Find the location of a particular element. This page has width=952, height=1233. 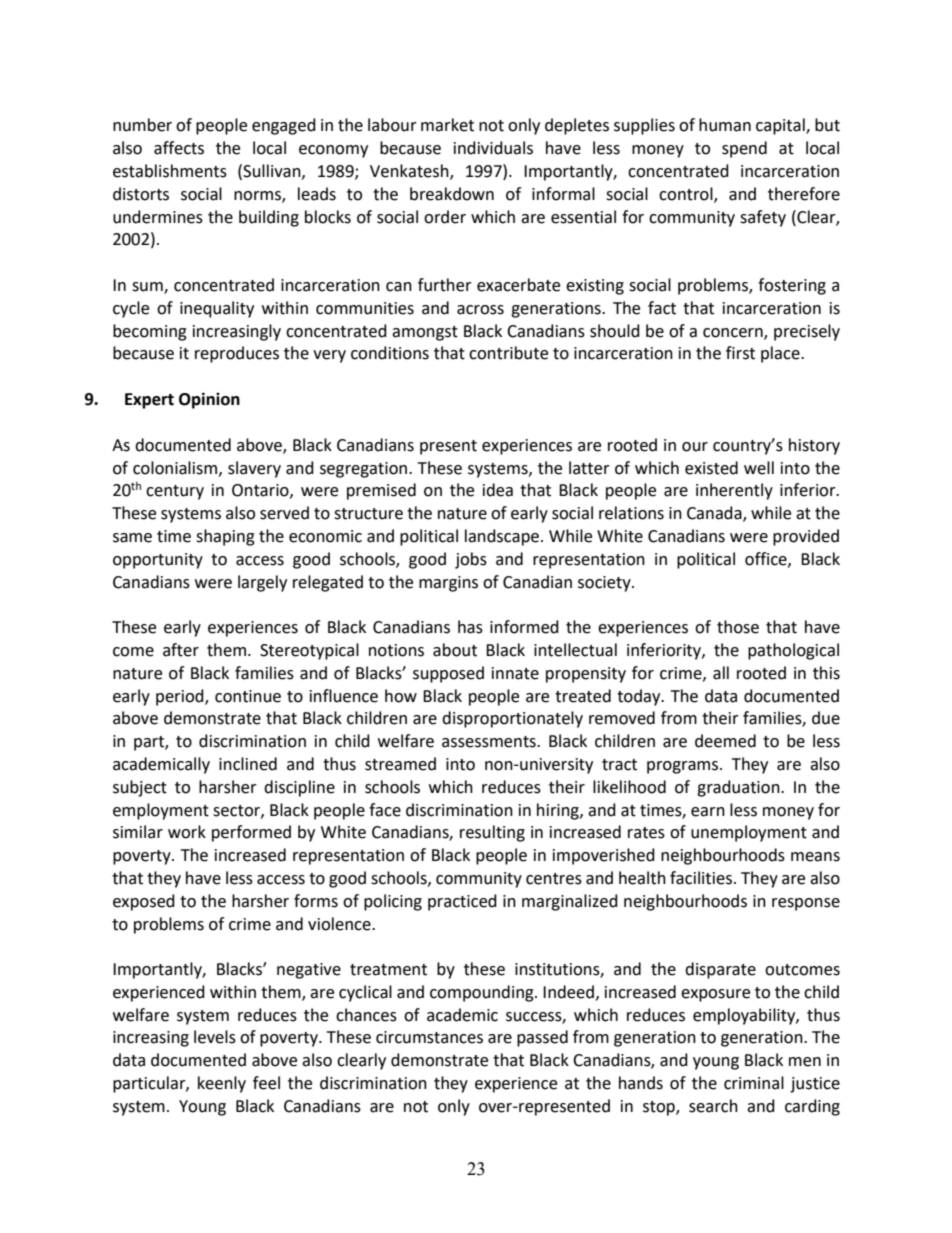

contribute is located at coordinates (508, 353).
